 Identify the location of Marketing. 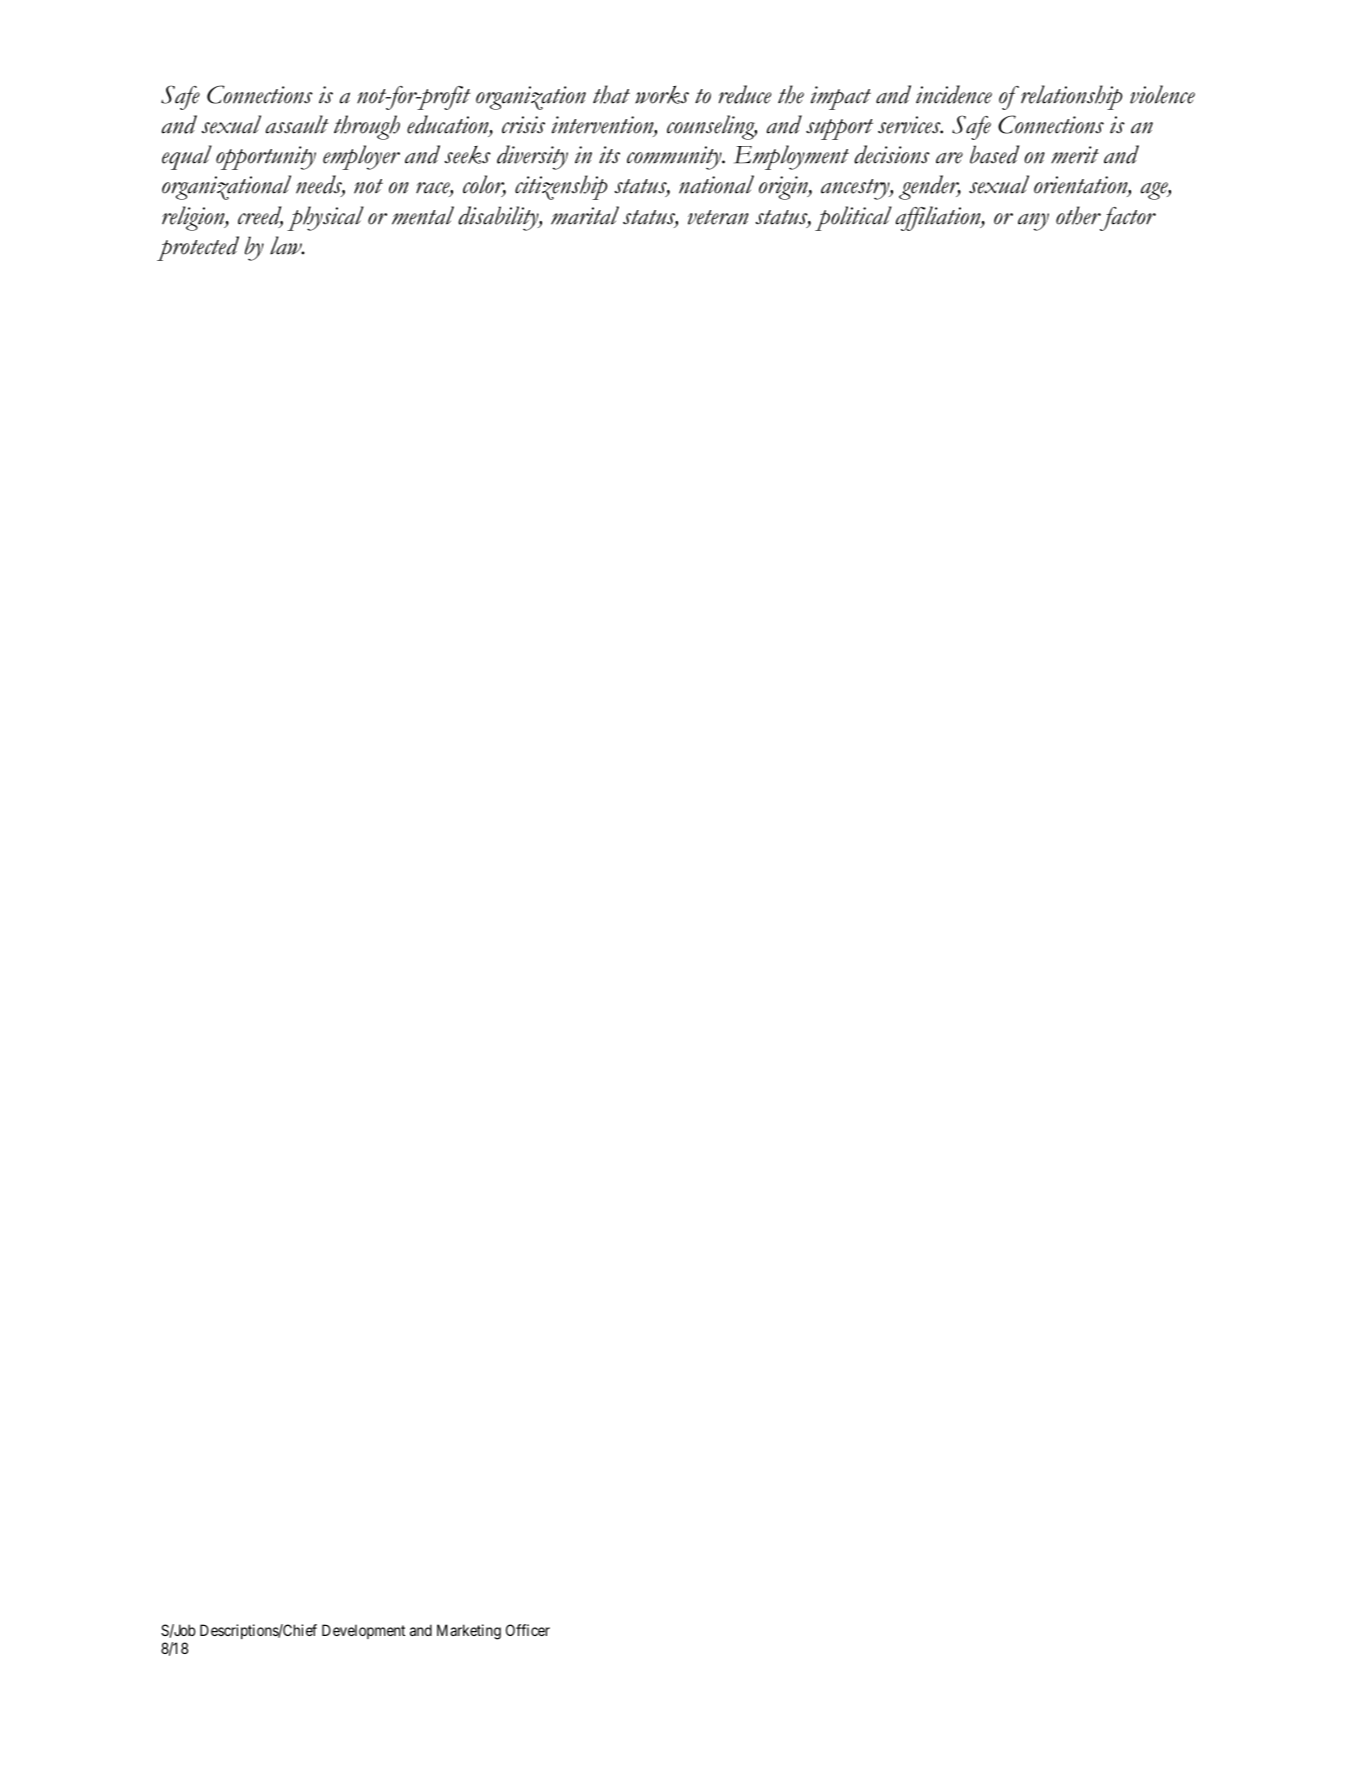
(469, 1632).
